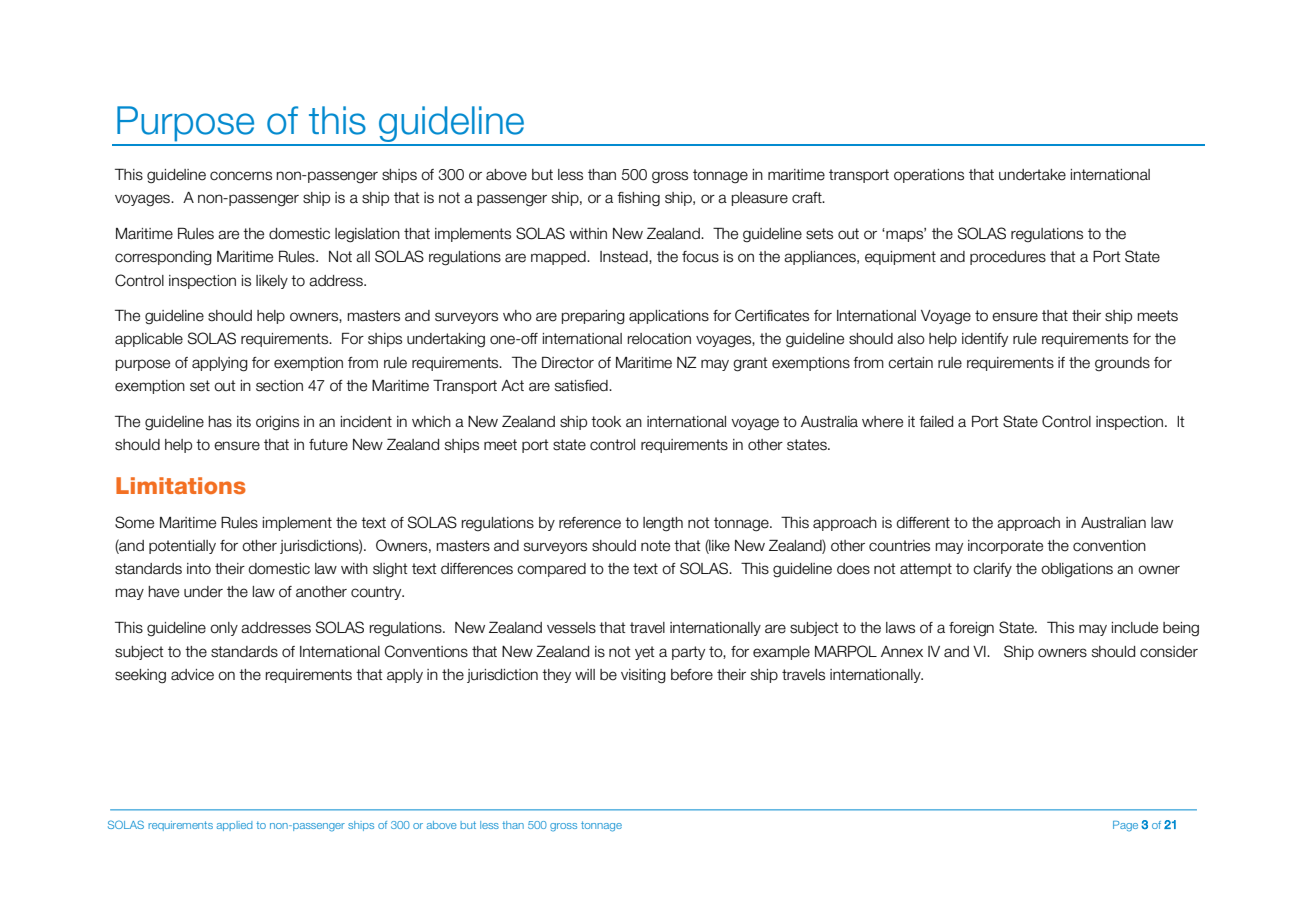 The image size is (1308, 924). I want to click on length, so click(663, 524).
